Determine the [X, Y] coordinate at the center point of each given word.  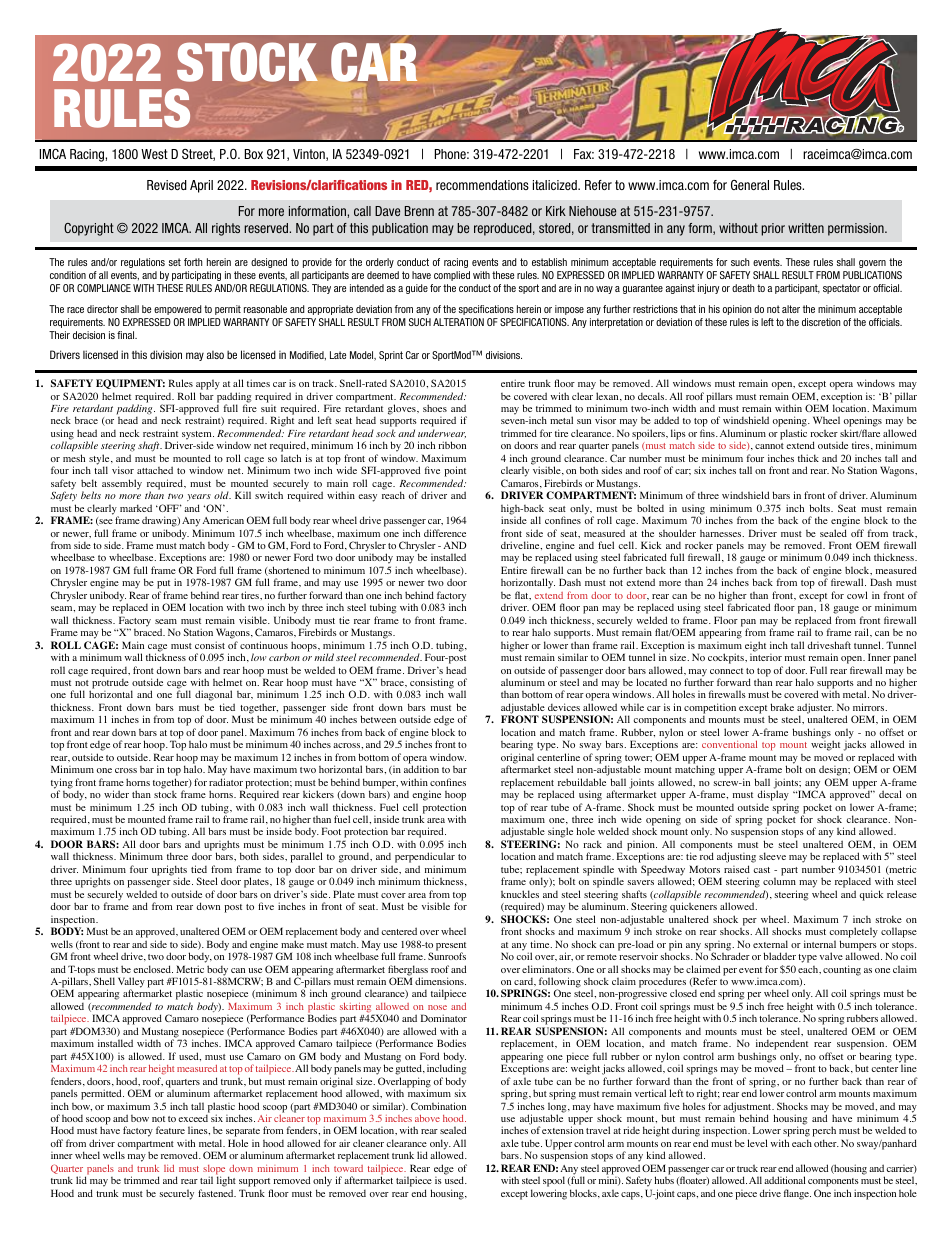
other [826, 1143]
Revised [167, 185]
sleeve [772, 856]
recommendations [482, 185]
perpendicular [425, 859]
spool [554, 1183]
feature [170, 1130]
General [750, 185]
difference [445, 533]
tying [62, 784]
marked [136, 508]
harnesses [722, 533]
